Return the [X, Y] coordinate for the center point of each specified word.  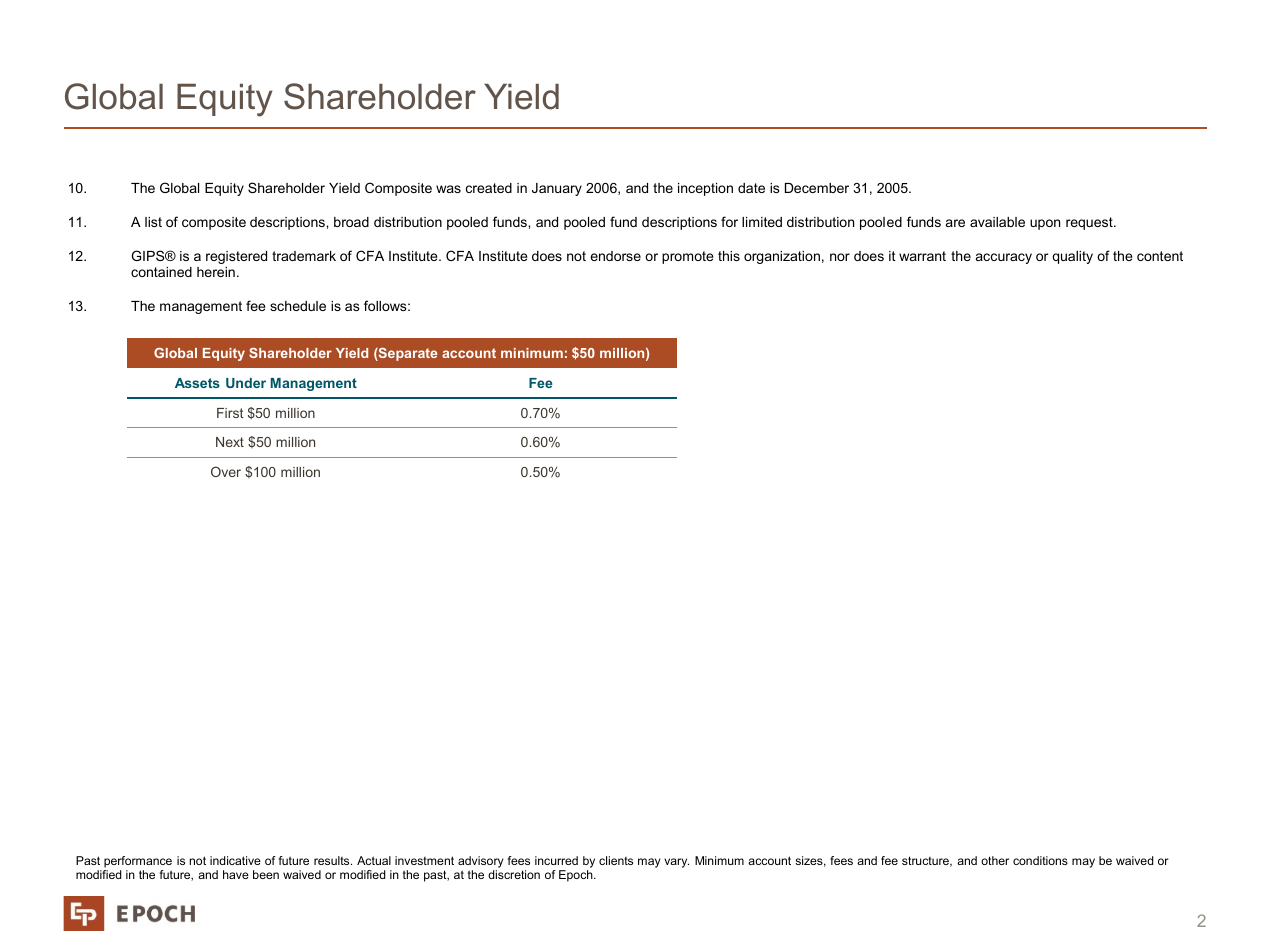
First [230, 413]
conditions [1040, 860]
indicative [235, 860]
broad [351, 222]
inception [705, 189]
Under [246, 383]
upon [1045, 224]
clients [616, 860]
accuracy [1004, 258]
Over [226, 471]
